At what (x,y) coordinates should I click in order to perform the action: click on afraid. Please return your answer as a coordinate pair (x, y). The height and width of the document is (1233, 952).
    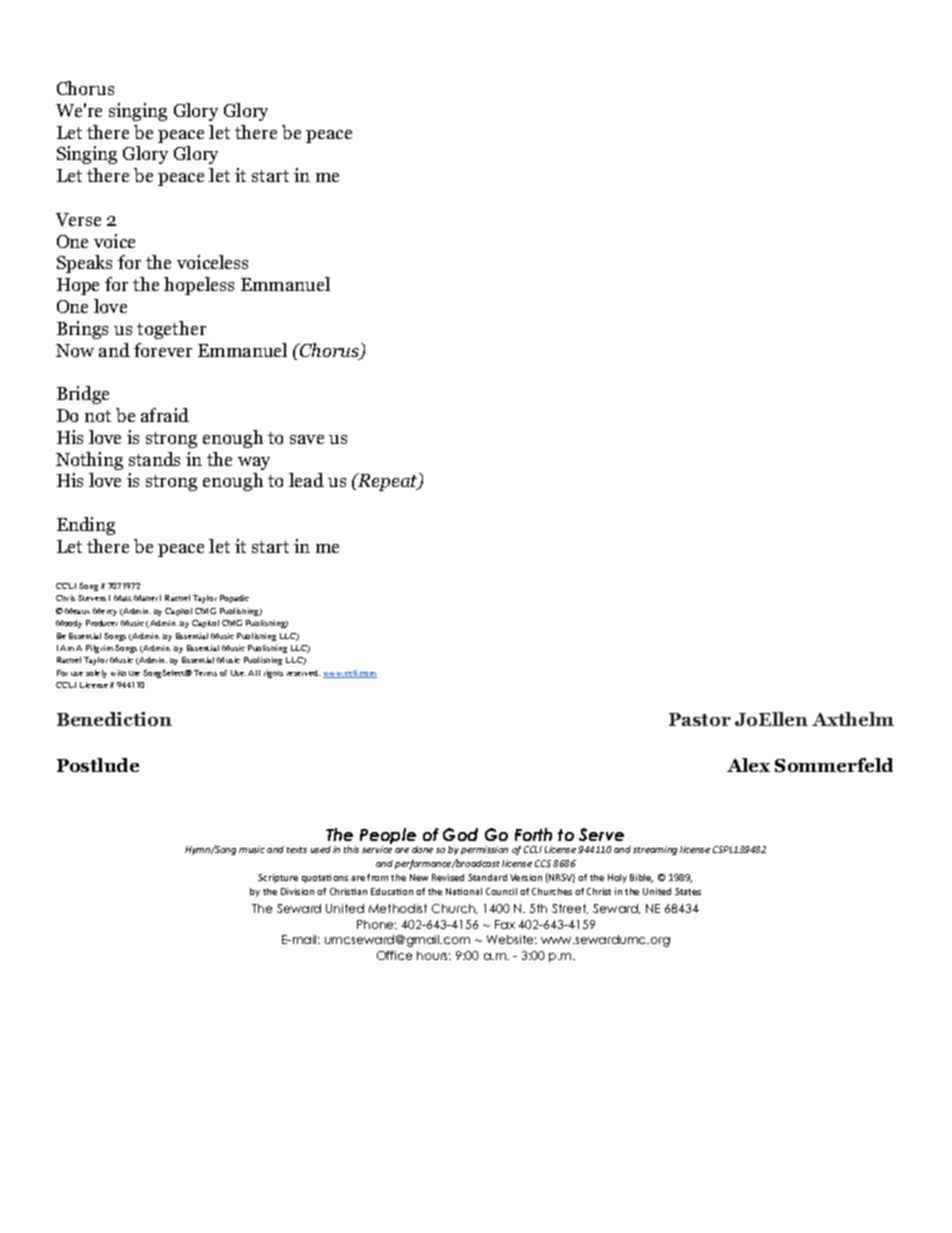
    Looking at the image, I should click on (165, 415).
